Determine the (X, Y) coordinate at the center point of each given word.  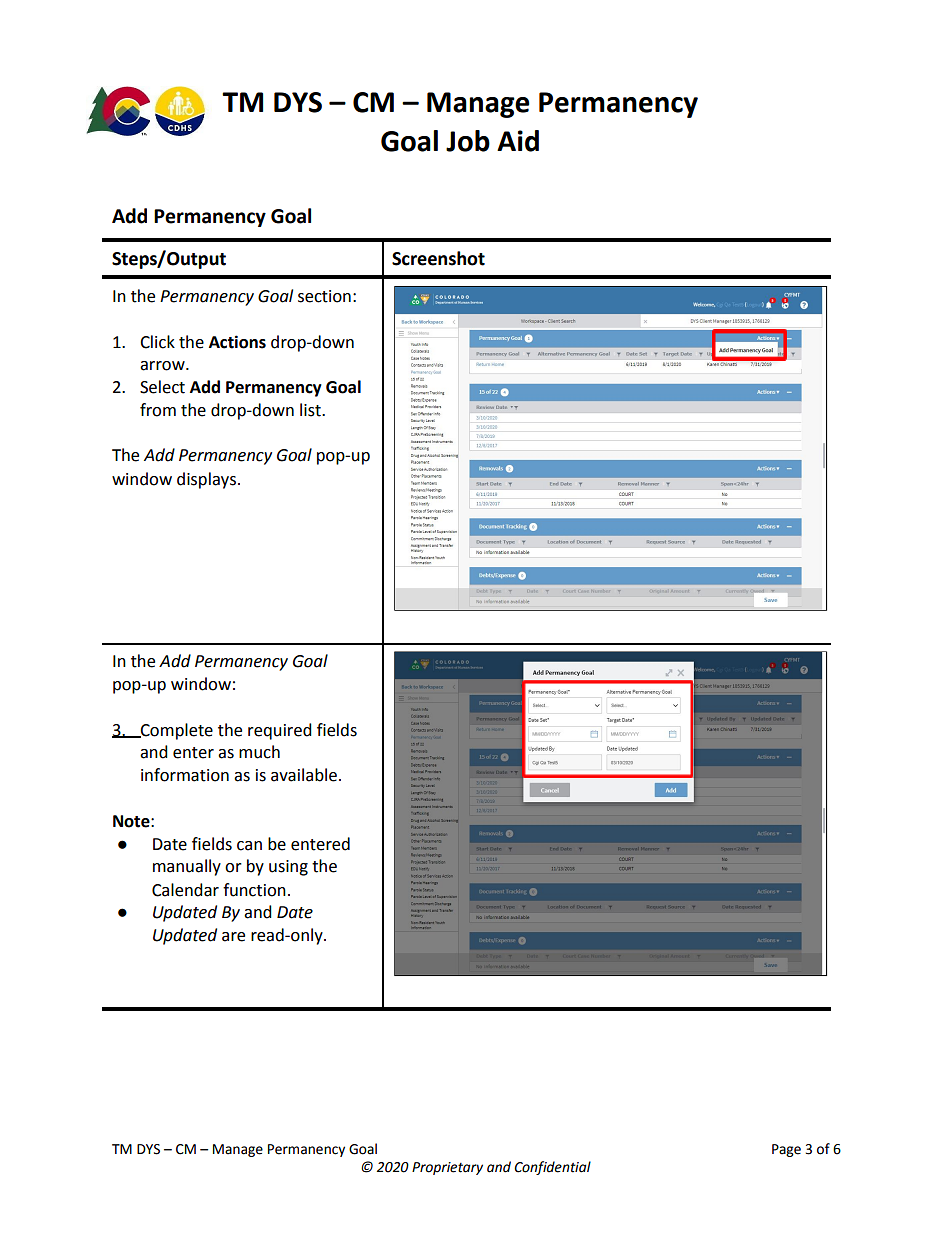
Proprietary (447, 1168)
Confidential (552, 1168)
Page (786, 1150)
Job (468, 141)
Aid (518, 141)
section (324, 296)
